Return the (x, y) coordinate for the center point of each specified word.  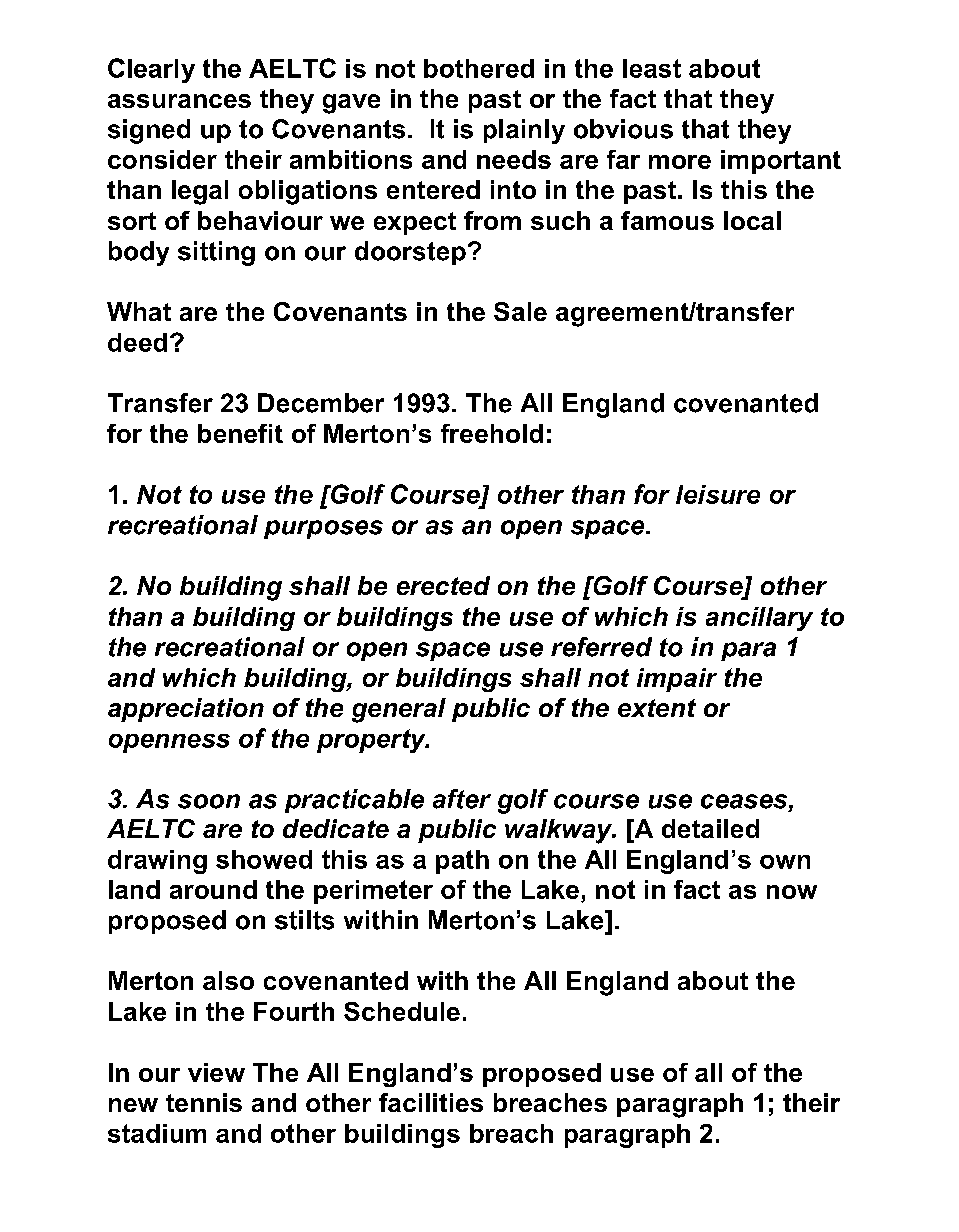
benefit (240, 433)
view (216, 1072)
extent (657, 708)
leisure (718, 494)
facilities (431, 1102)
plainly (524, 131)
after (462, 799)
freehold (492, 433)
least (652, 68)
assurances (179, 101)
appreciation (186, 710)
